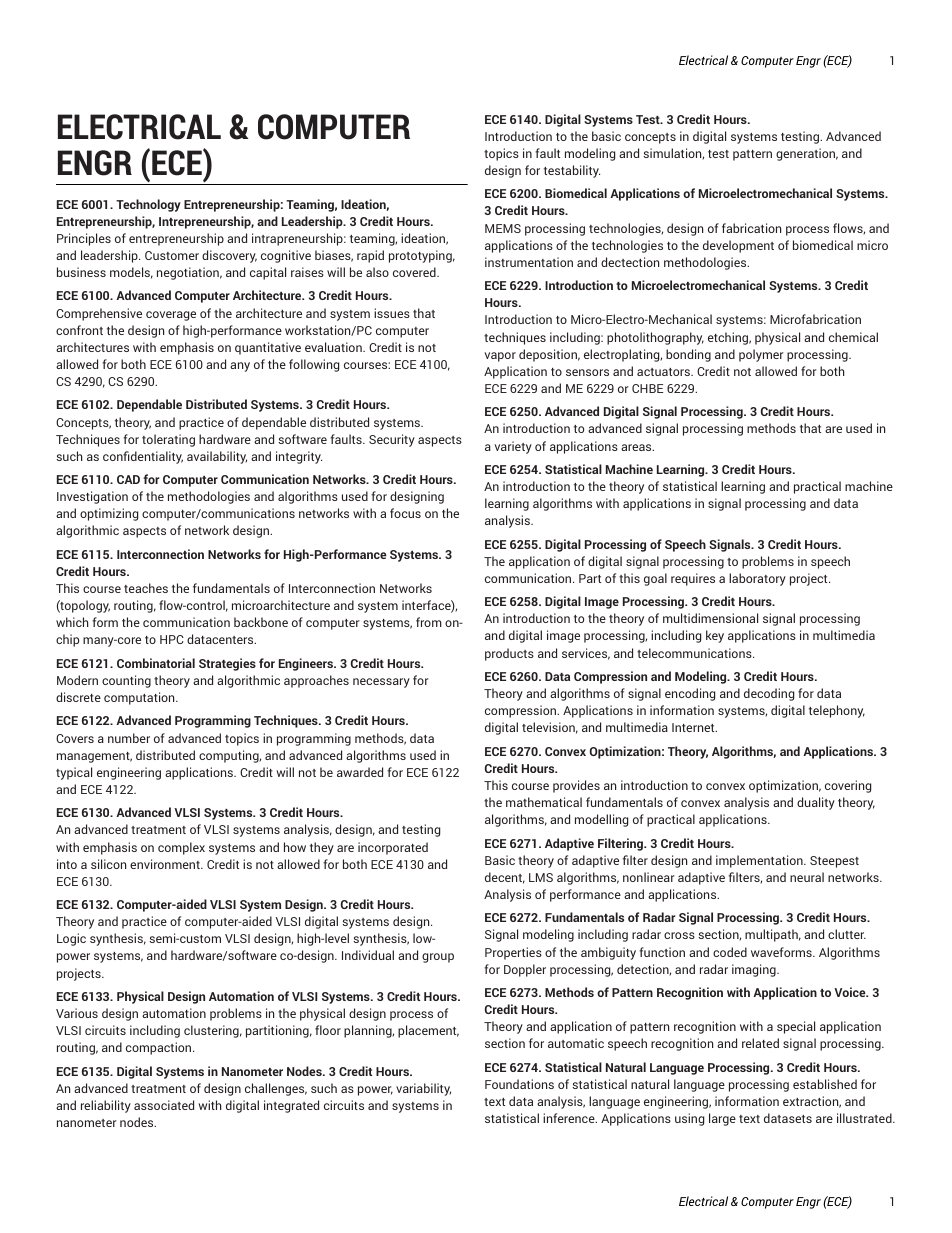 The width and height of the screenshot is (952, 1233). Describe the element at coordinates (544, 802) in the screenshot. I see `mathematical` at that location.
